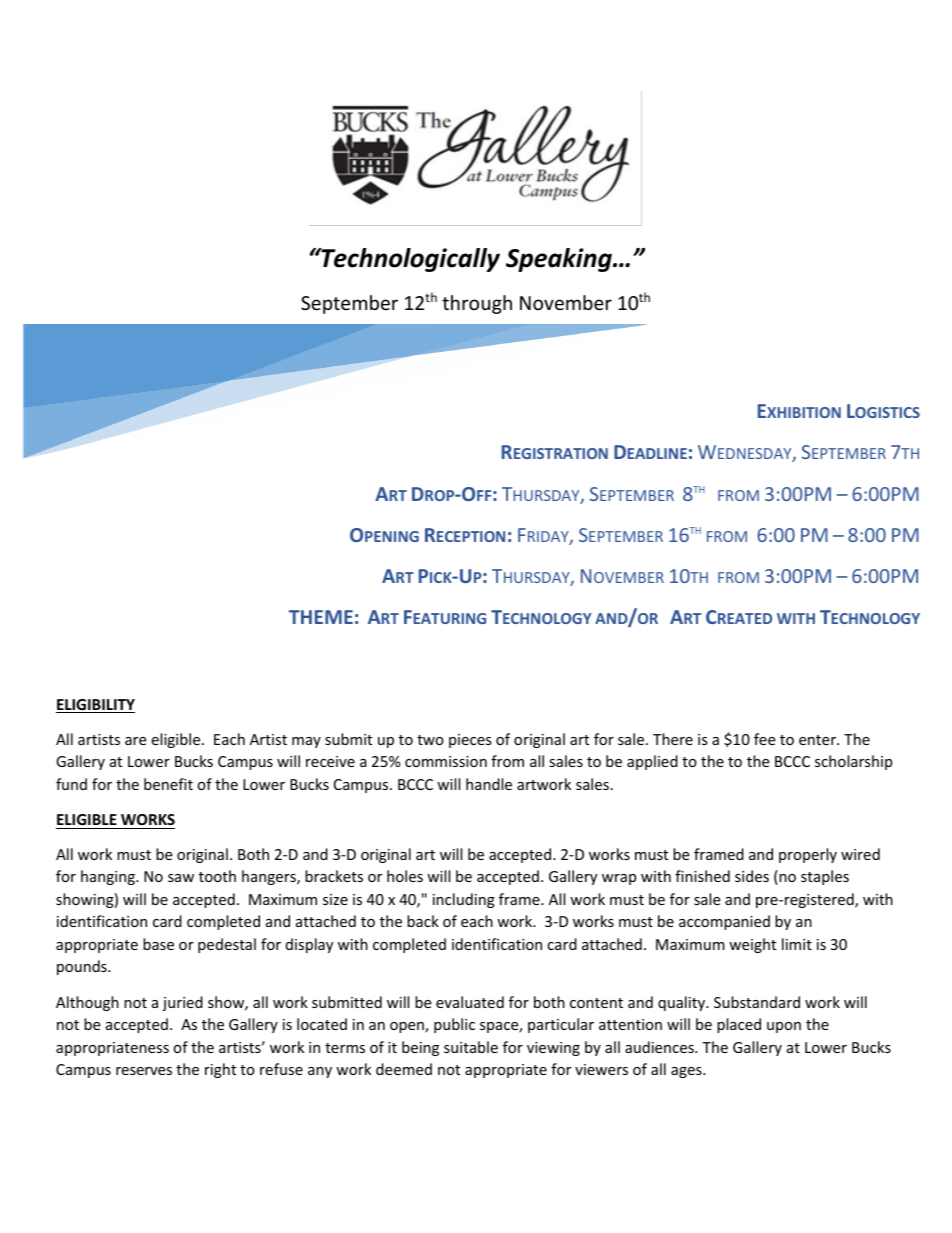  I want to click on suitable, so click(471, 1047).
